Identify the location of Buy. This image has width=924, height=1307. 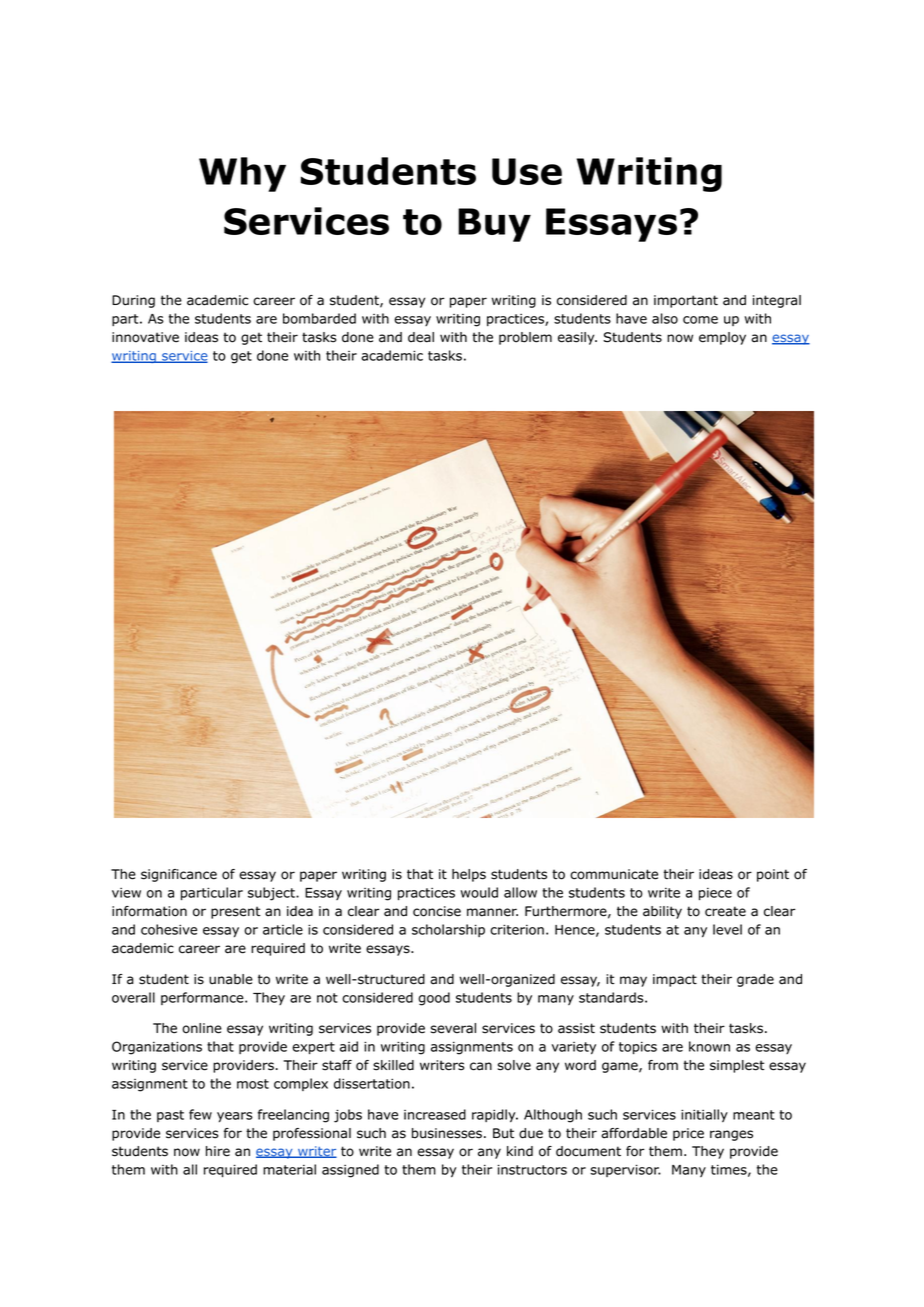
(494, 225).
